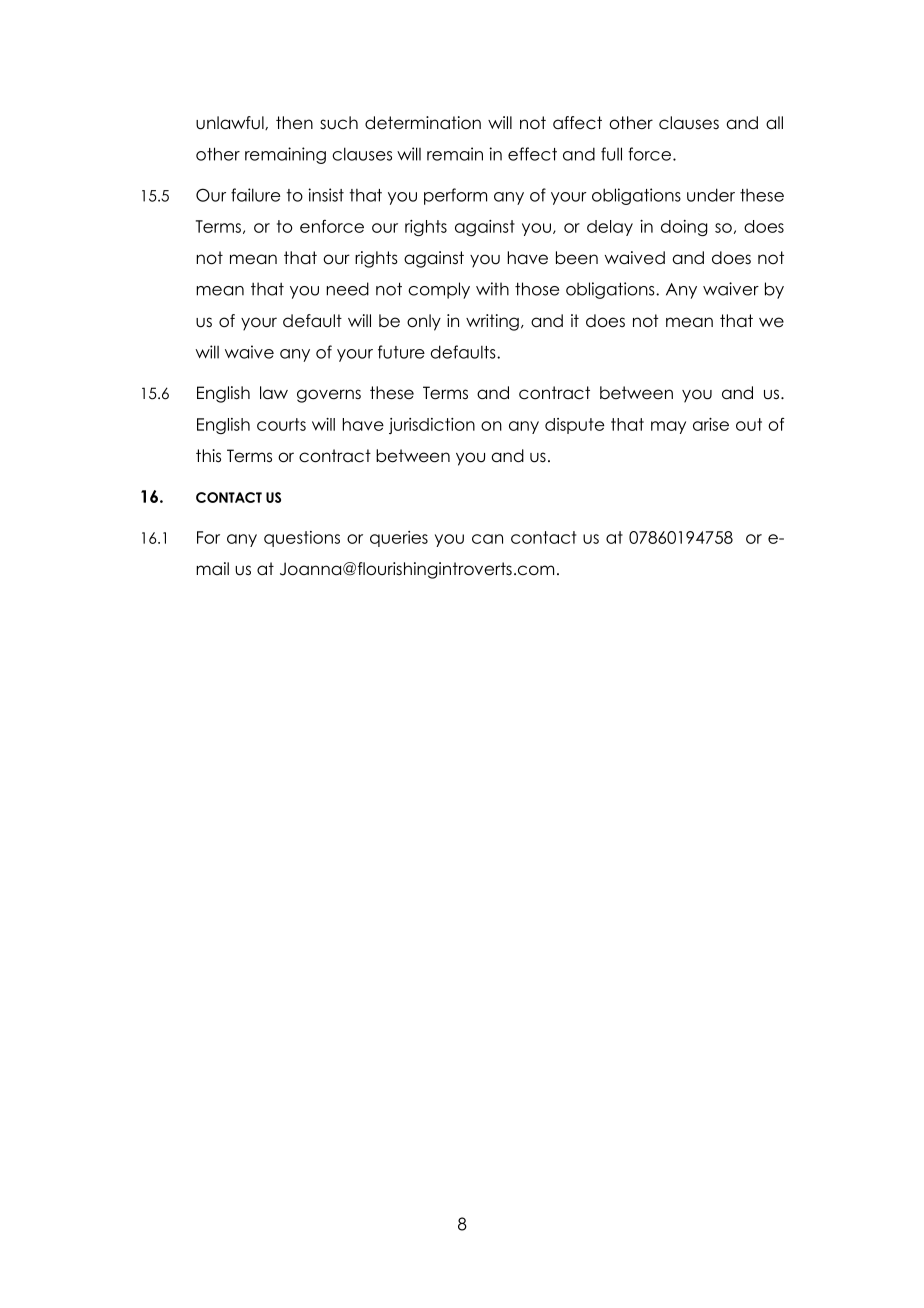  Describe the element at coordinates (492, 322) in the screenshot. I see `writing` at that location.
